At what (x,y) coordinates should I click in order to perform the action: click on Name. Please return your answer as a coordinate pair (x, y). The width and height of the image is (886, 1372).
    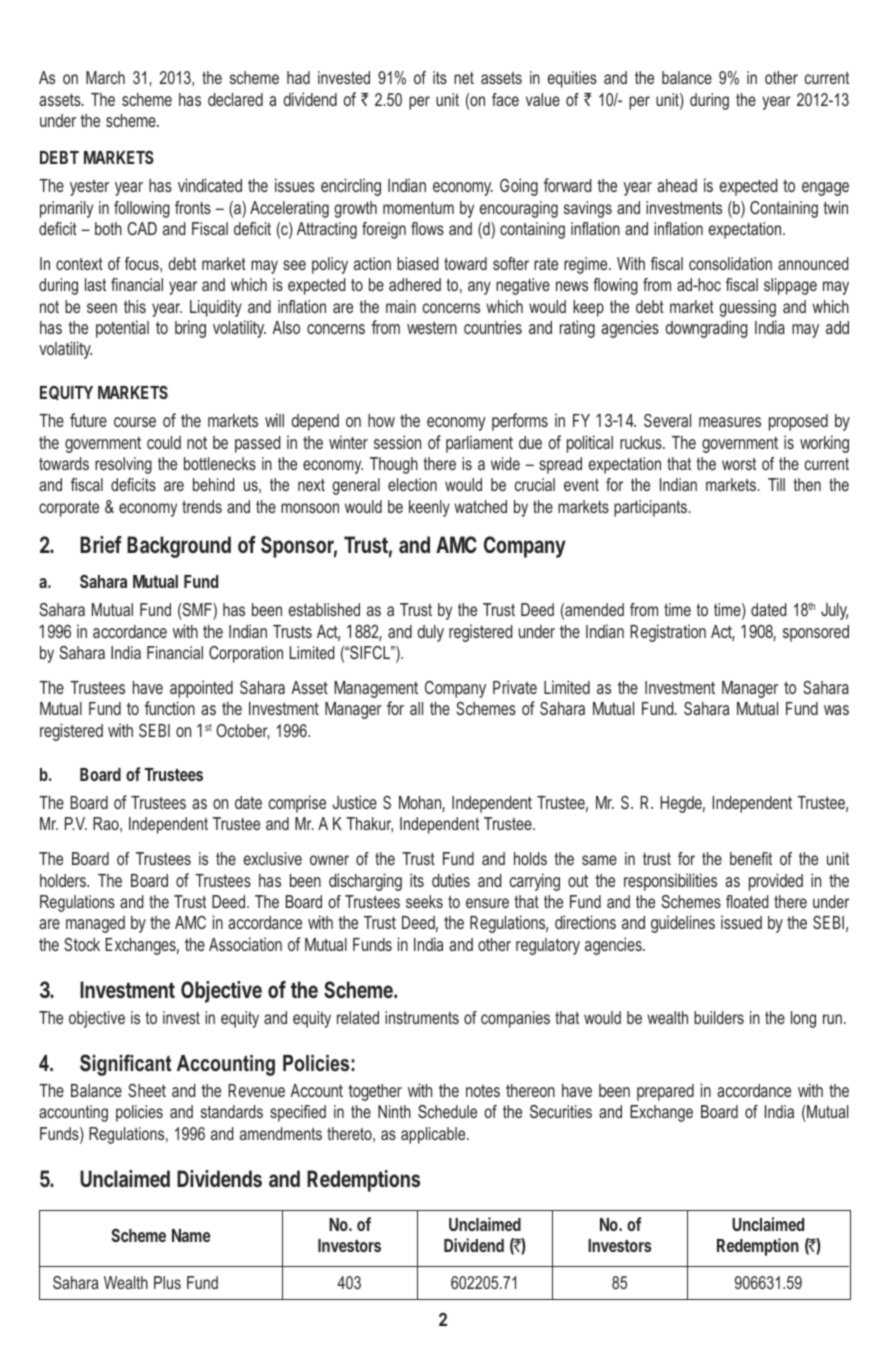
    Looking at the image, I should click on (191, 1235).
